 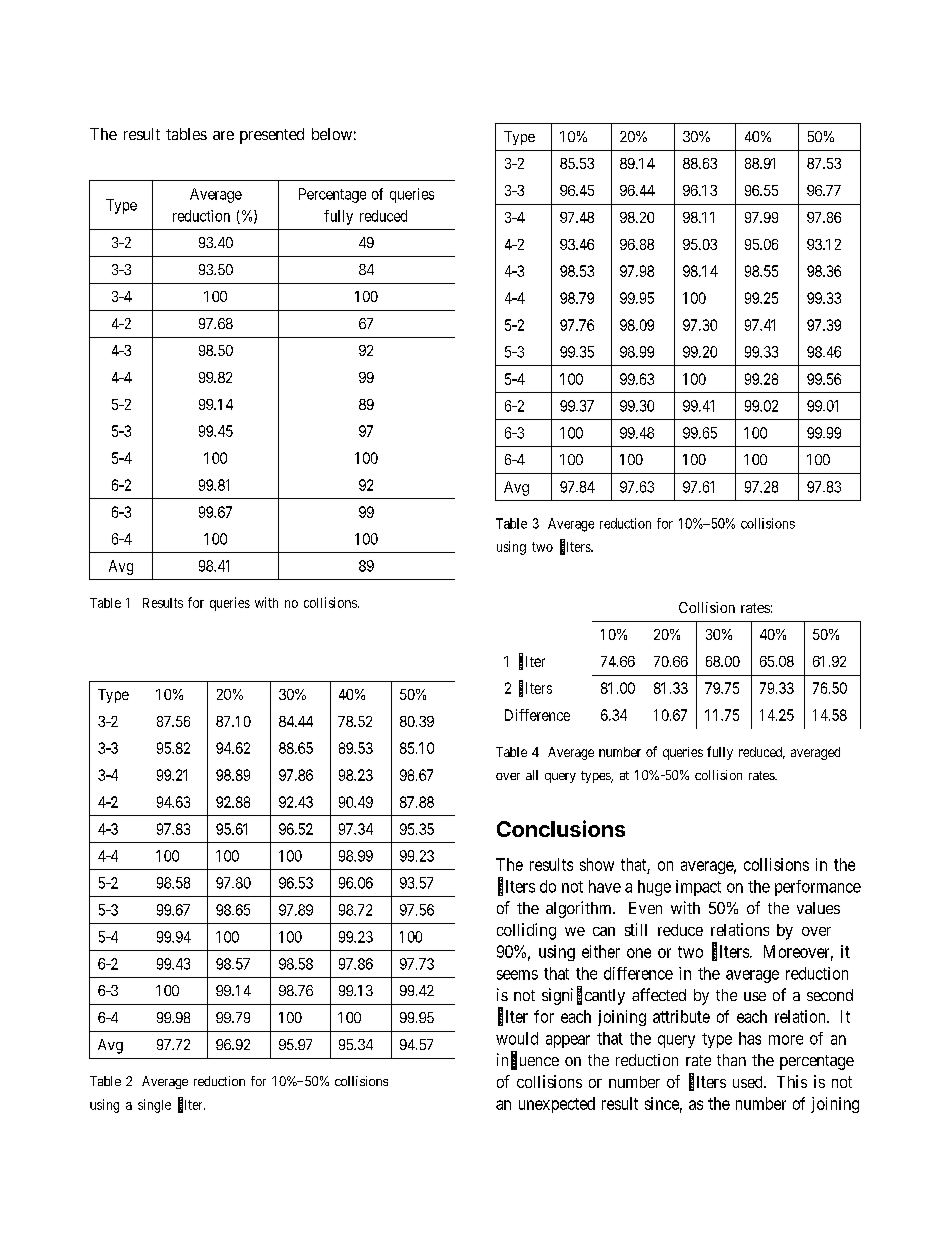 I want to click on below, so click(x=332, y=134).
